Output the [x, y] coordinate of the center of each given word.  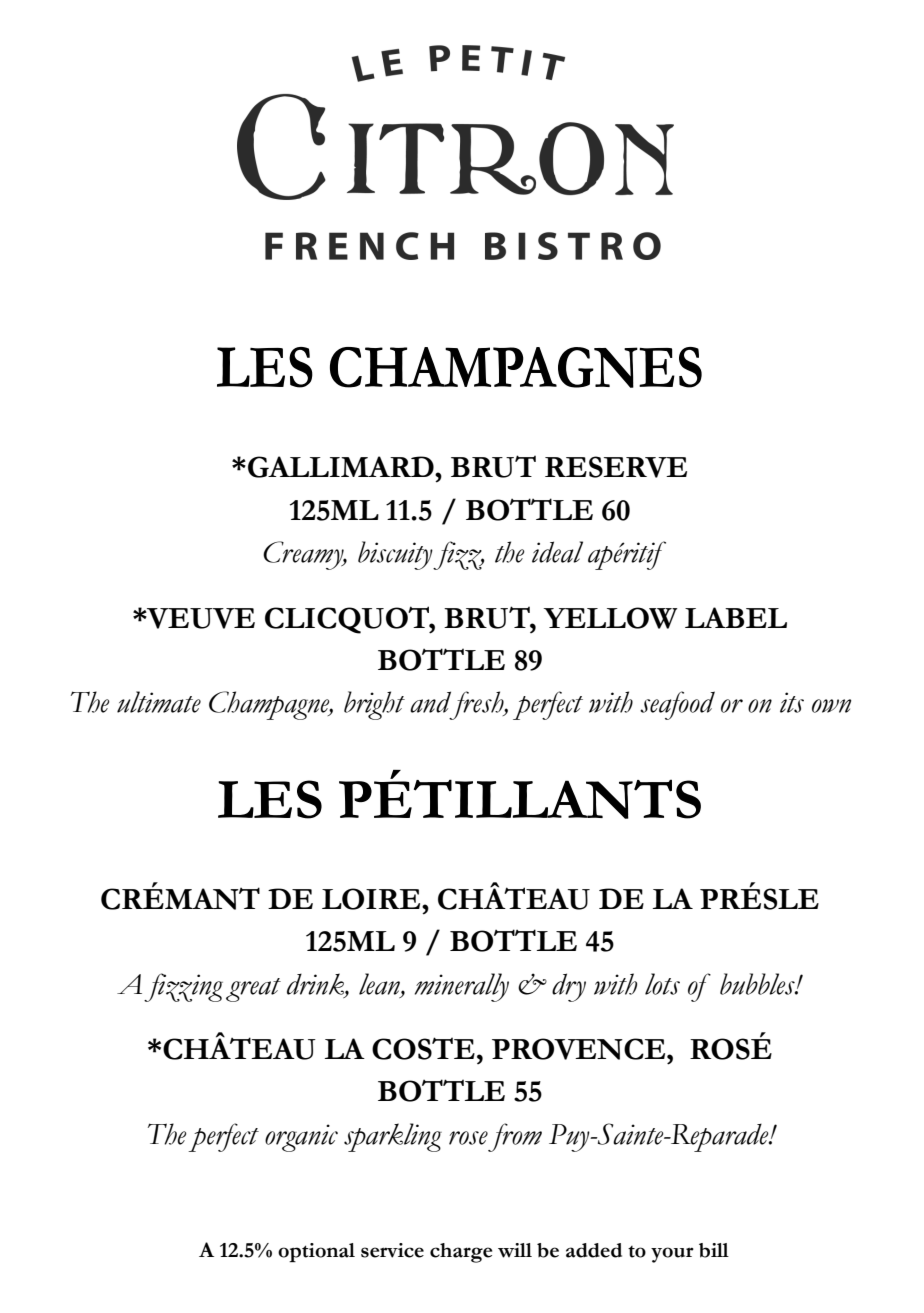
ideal [557, 552]
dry [569, 987]
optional [316, 1252]
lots [662, 984]
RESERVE [616, 467]
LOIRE [372, 899]
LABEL [736, 617]
